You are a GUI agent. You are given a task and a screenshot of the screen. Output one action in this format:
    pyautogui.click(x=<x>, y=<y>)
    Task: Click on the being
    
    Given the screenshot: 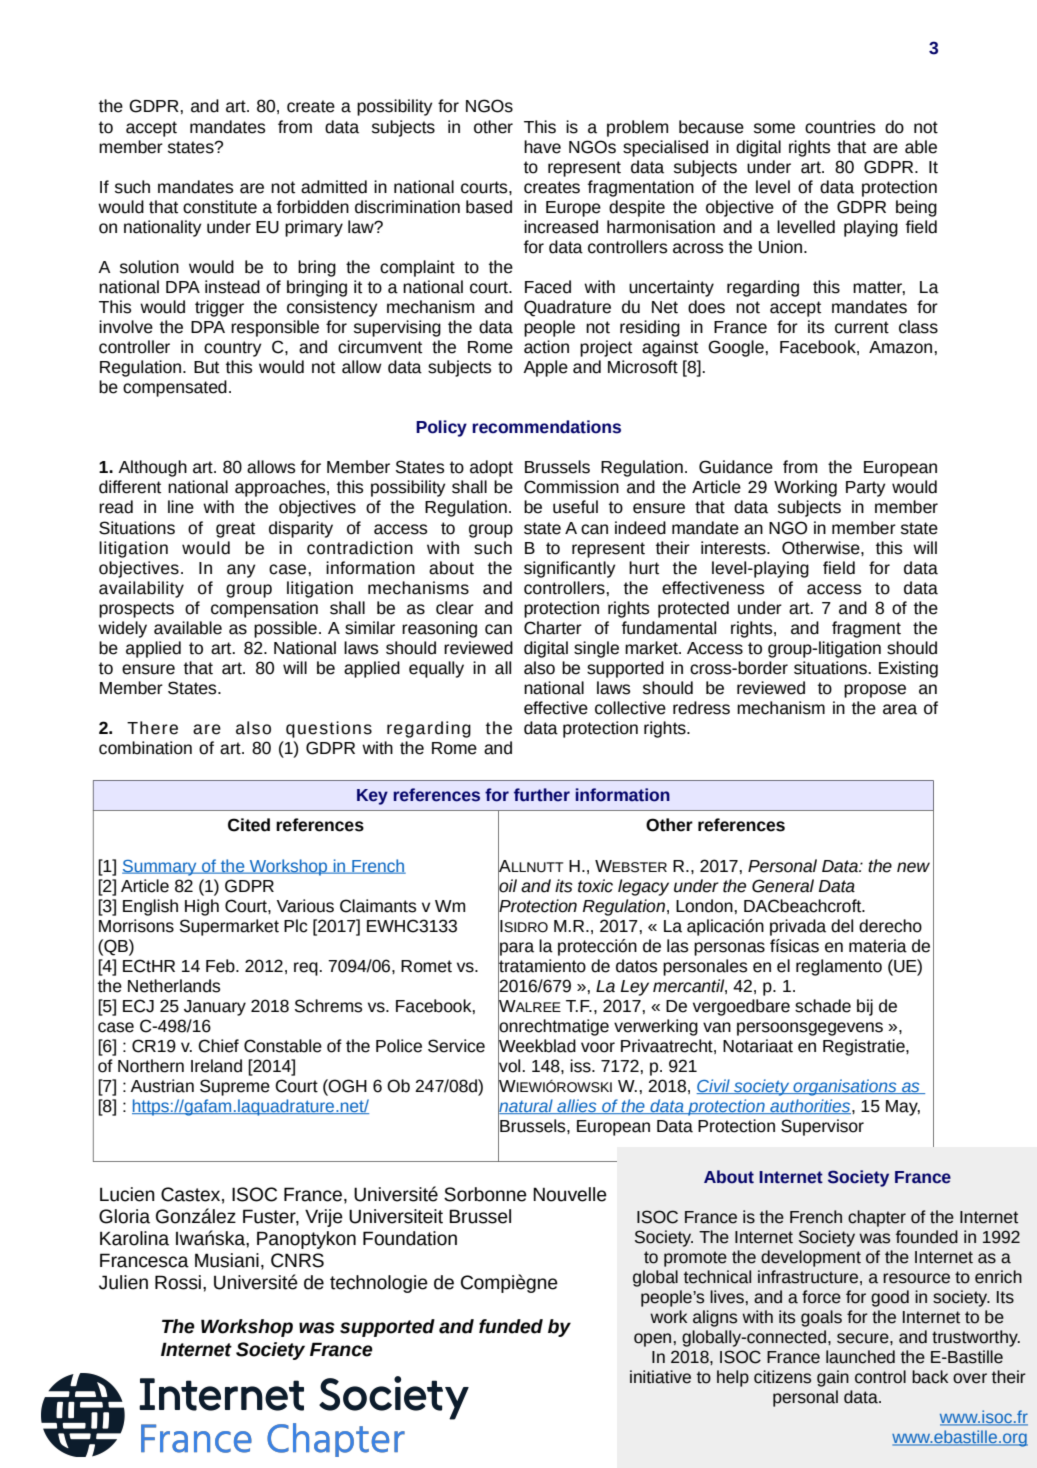 What is the action you would take?
    pyautogui.click(x=916, y=208)
